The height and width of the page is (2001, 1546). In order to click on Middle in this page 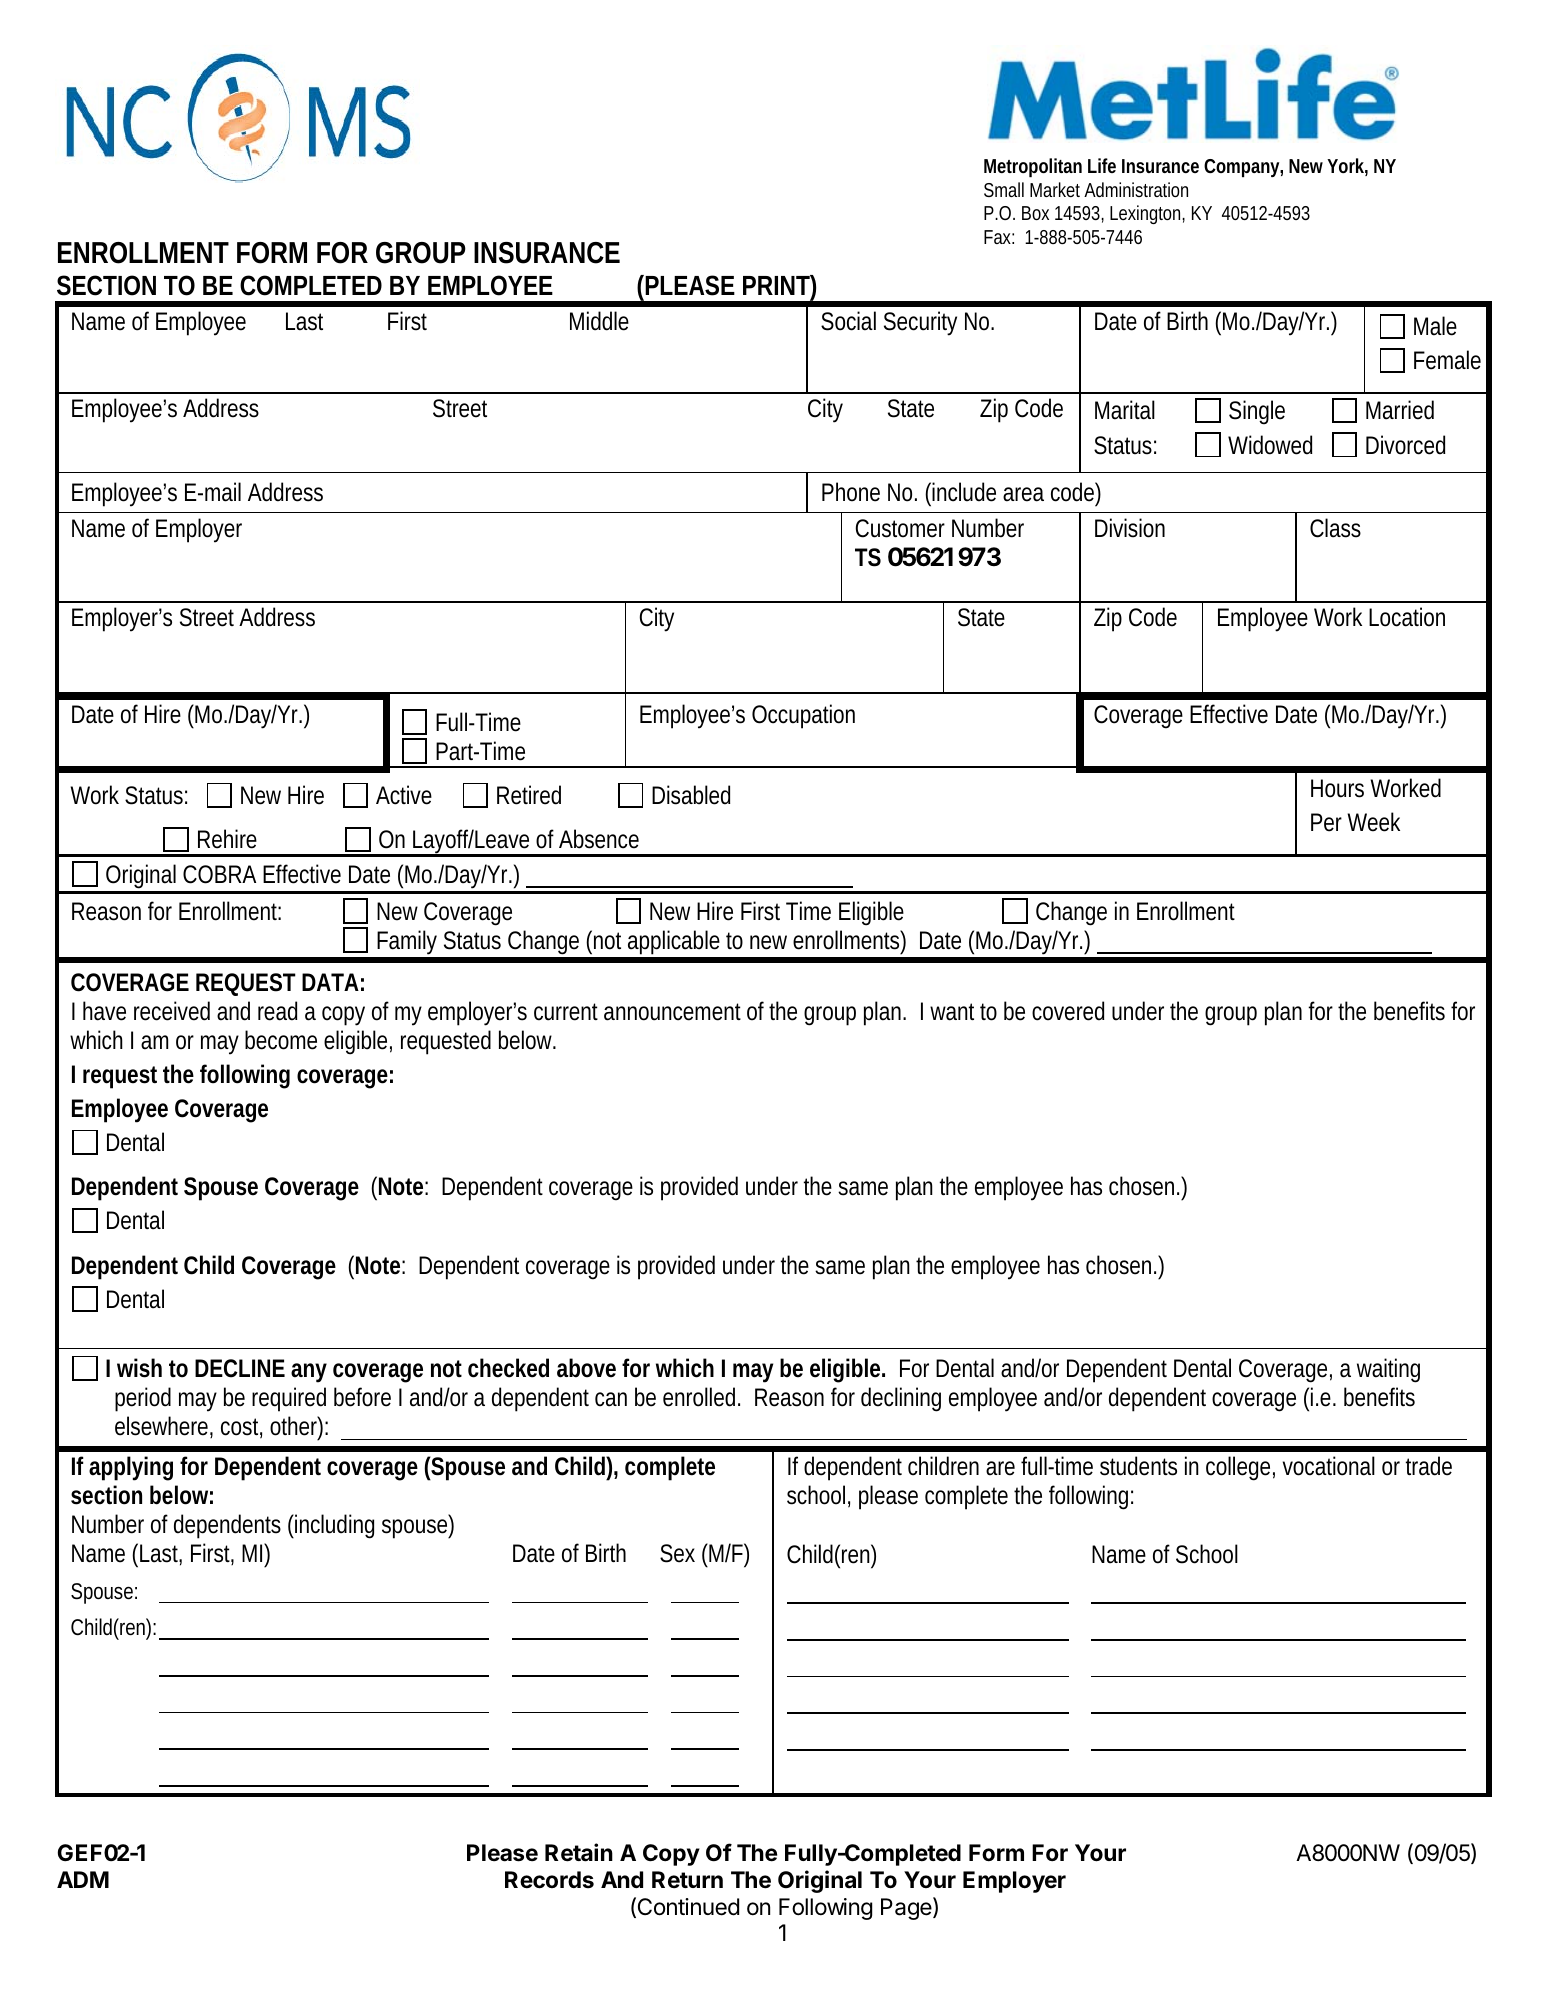, I will do `click(599, 321)`.
